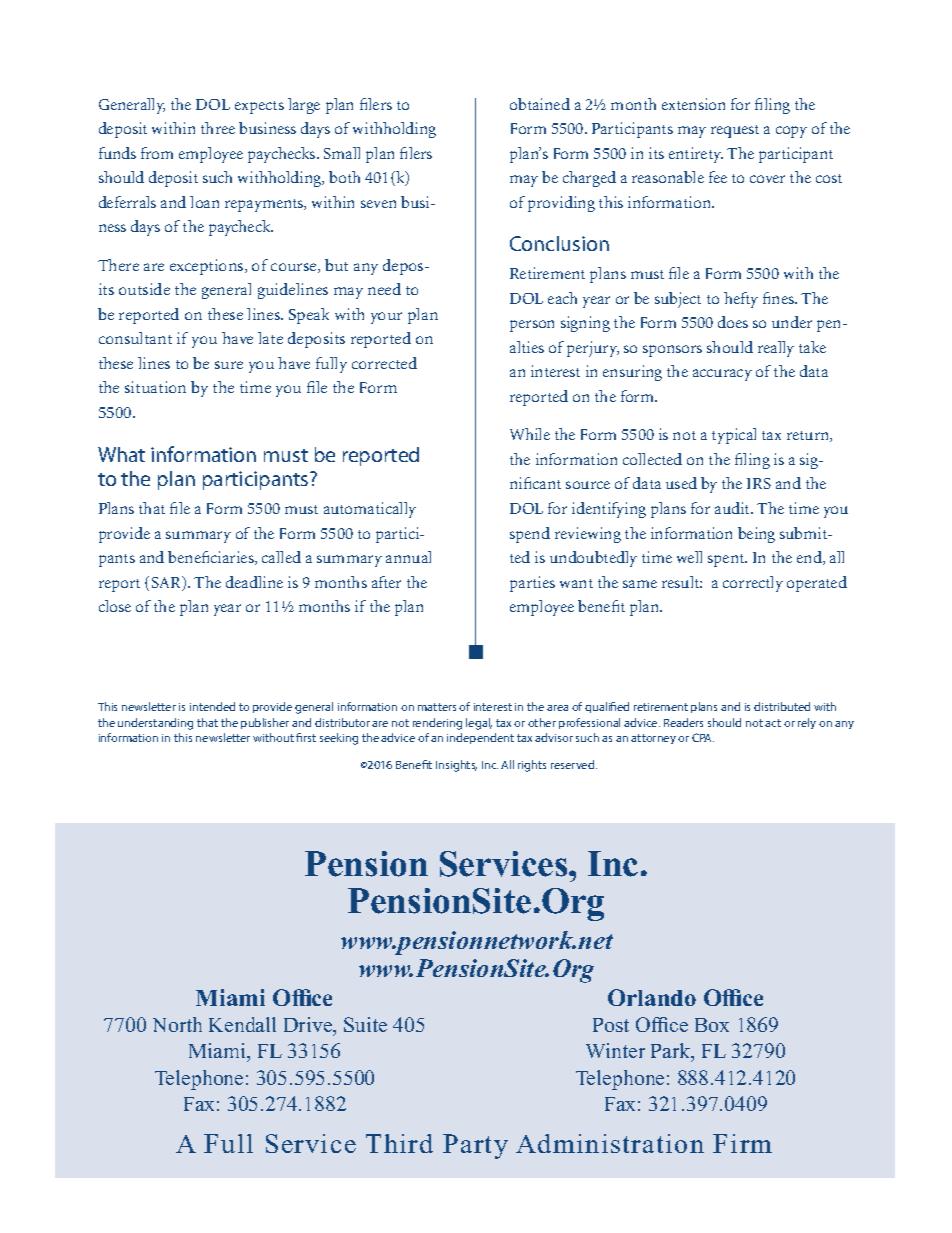 Image resolution: width=952 pixels, height=1233 pixels. I want to click on act, so click(773, 723).
